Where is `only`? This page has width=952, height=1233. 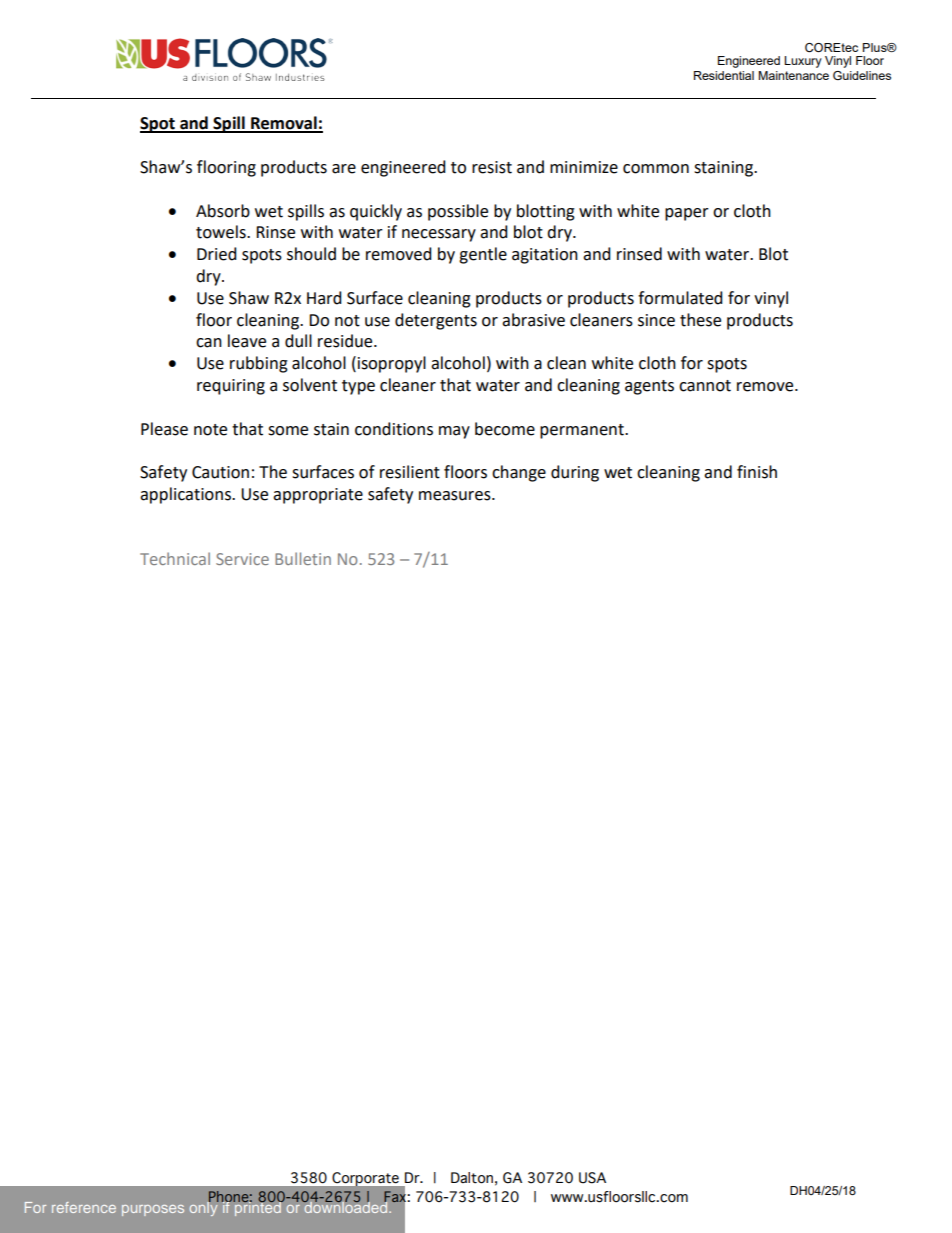
only is located at coordinates (204, 1207).
